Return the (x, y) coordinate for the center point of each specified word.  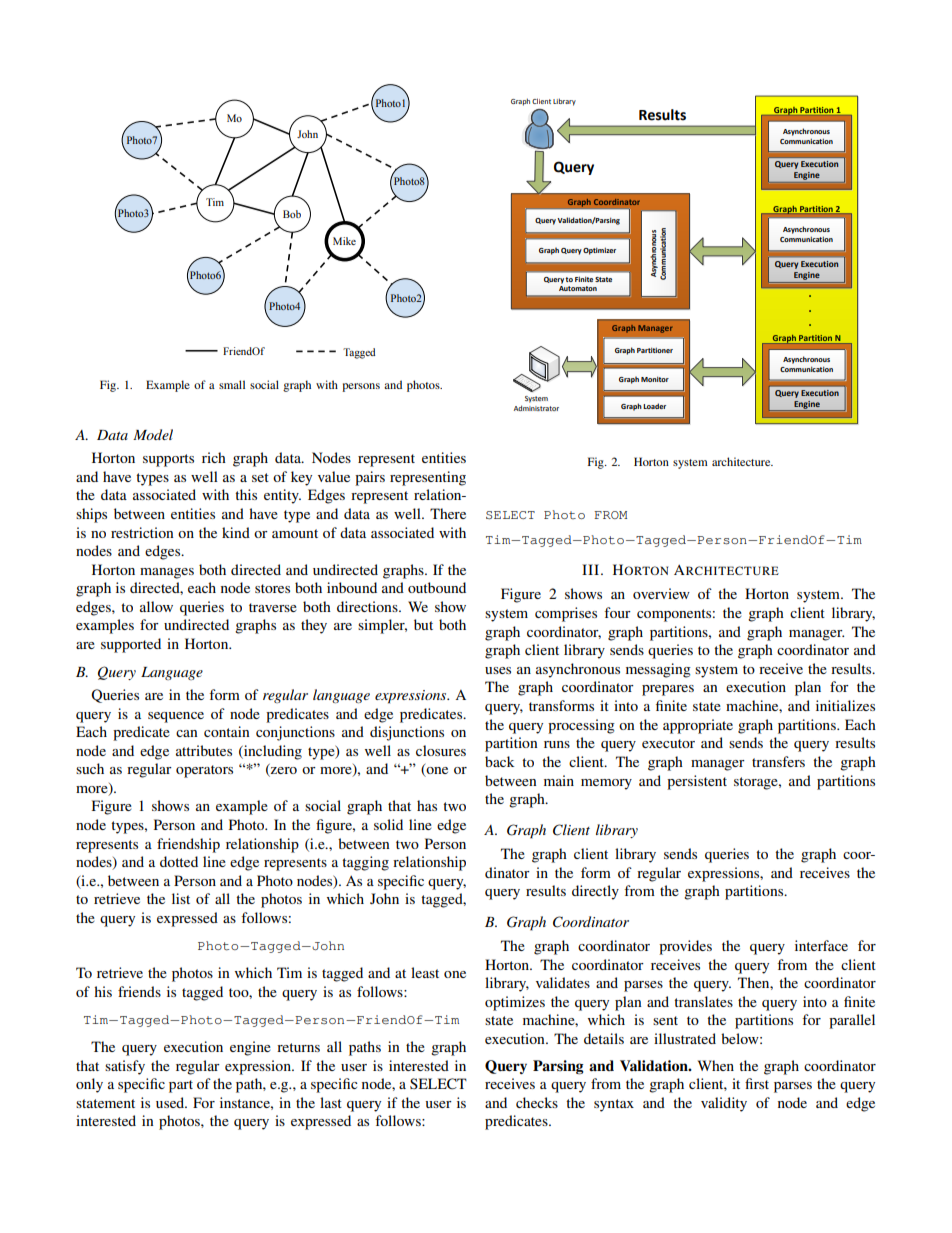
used (171, 1102)
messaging (658, 670)
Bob (292, 214)
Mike (344, 241)
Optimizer (599, 251)
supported (131, 645)
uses (498, 670)
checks (537, 1102)
